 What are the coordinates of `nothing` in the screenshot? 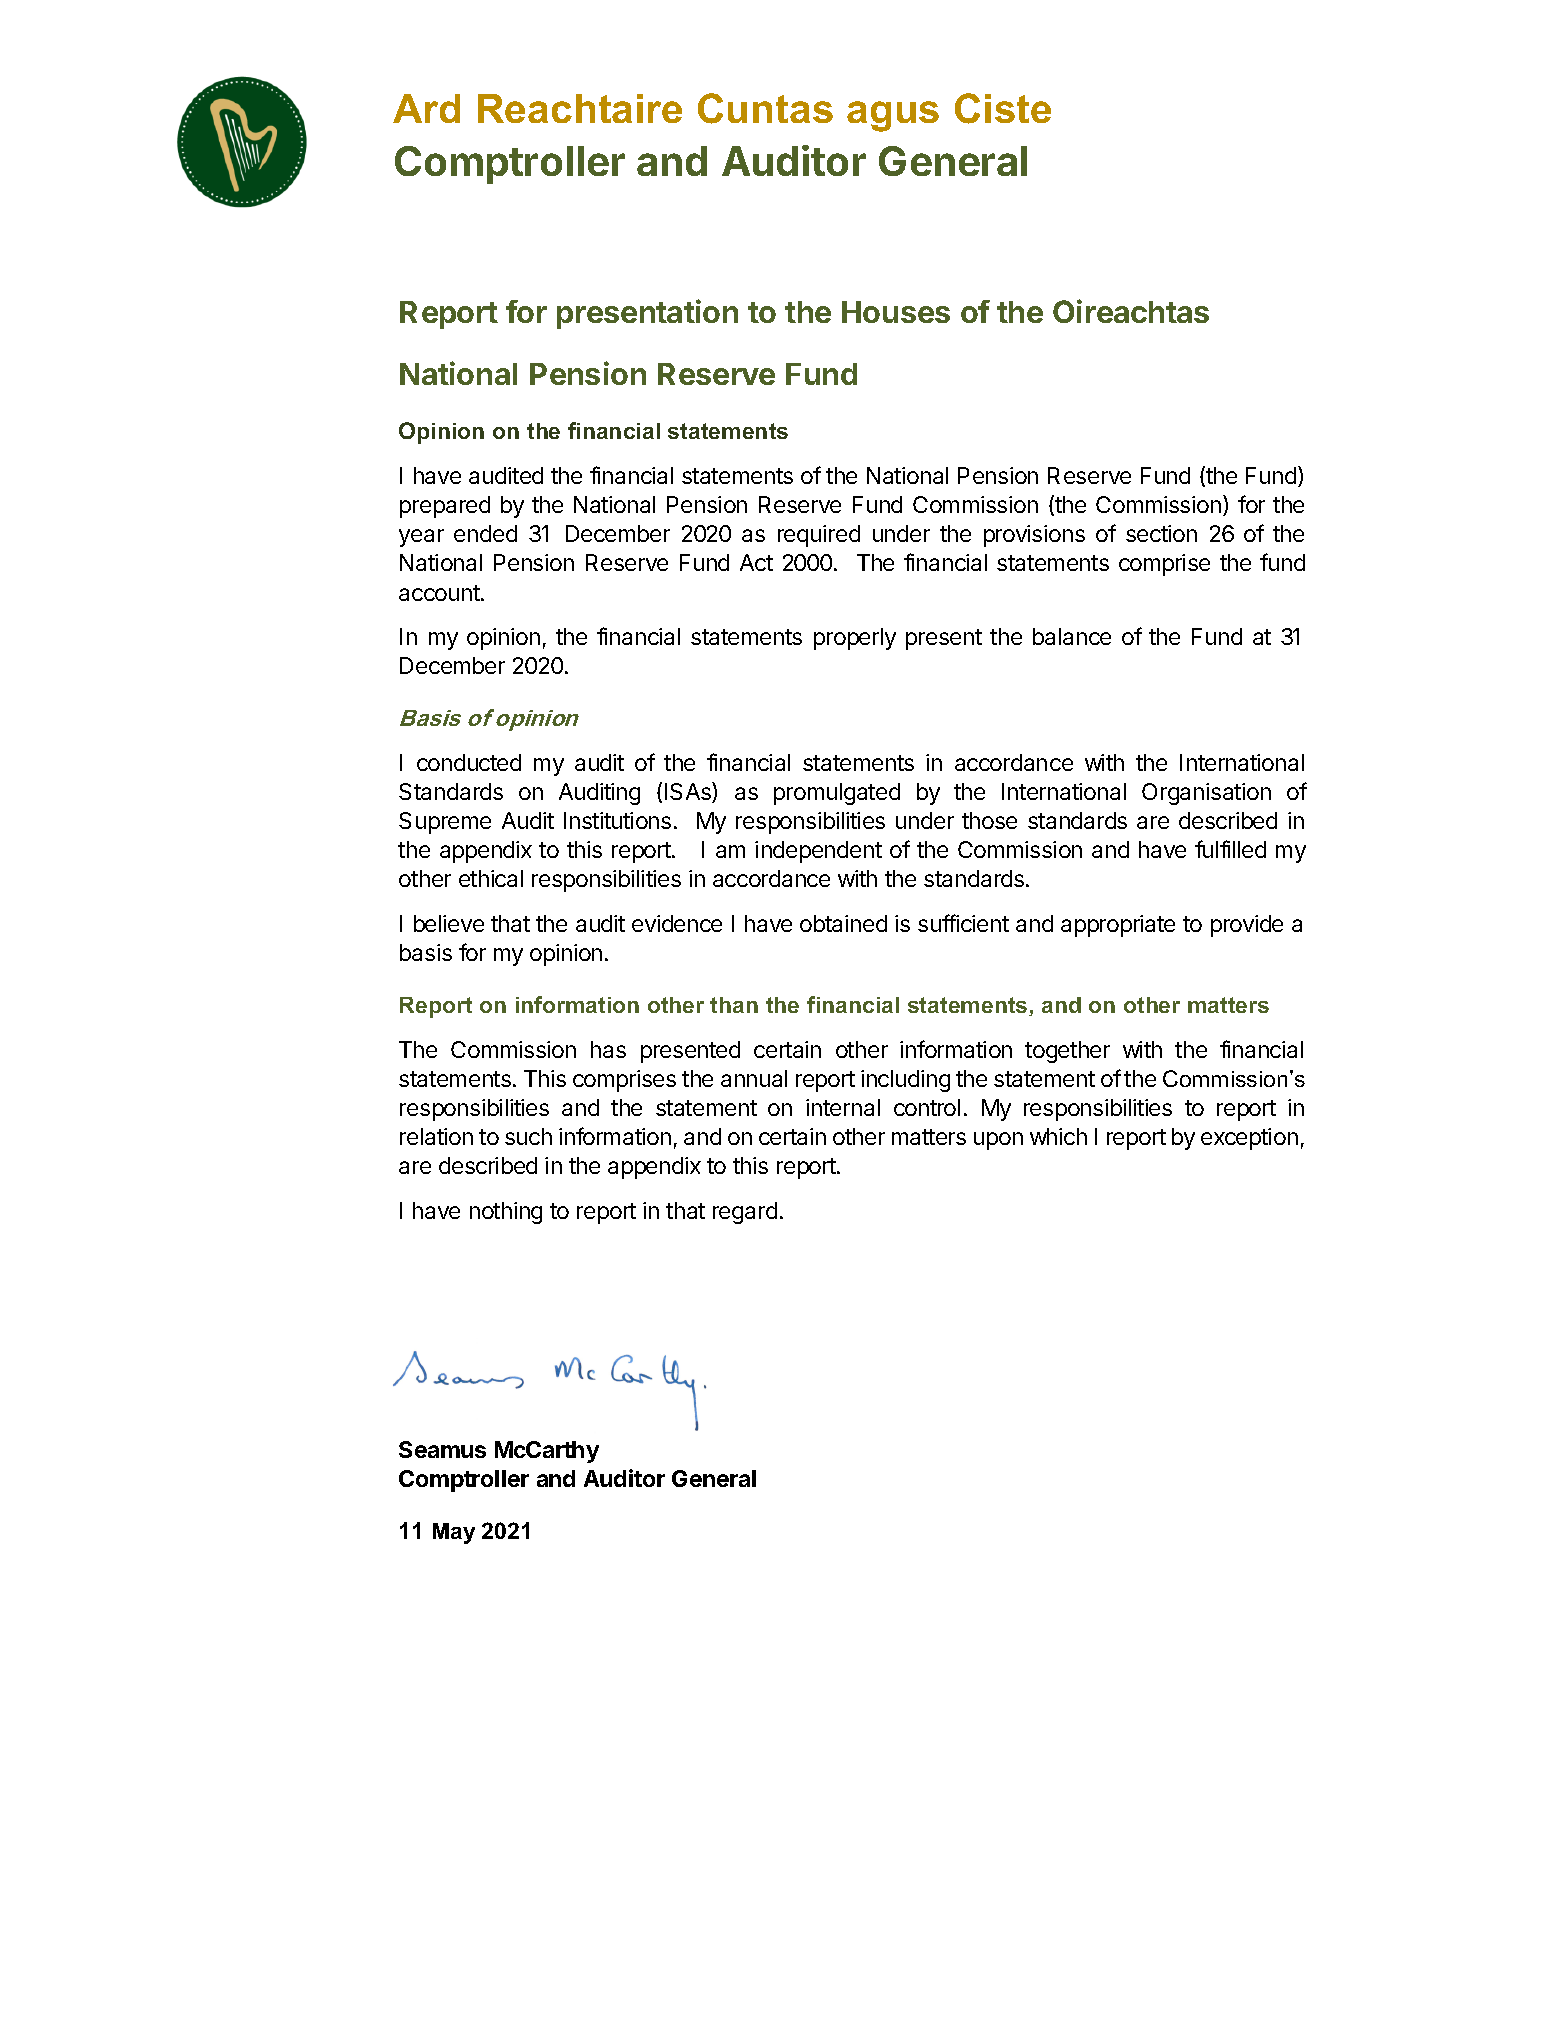 It's located at (506, 1213).
